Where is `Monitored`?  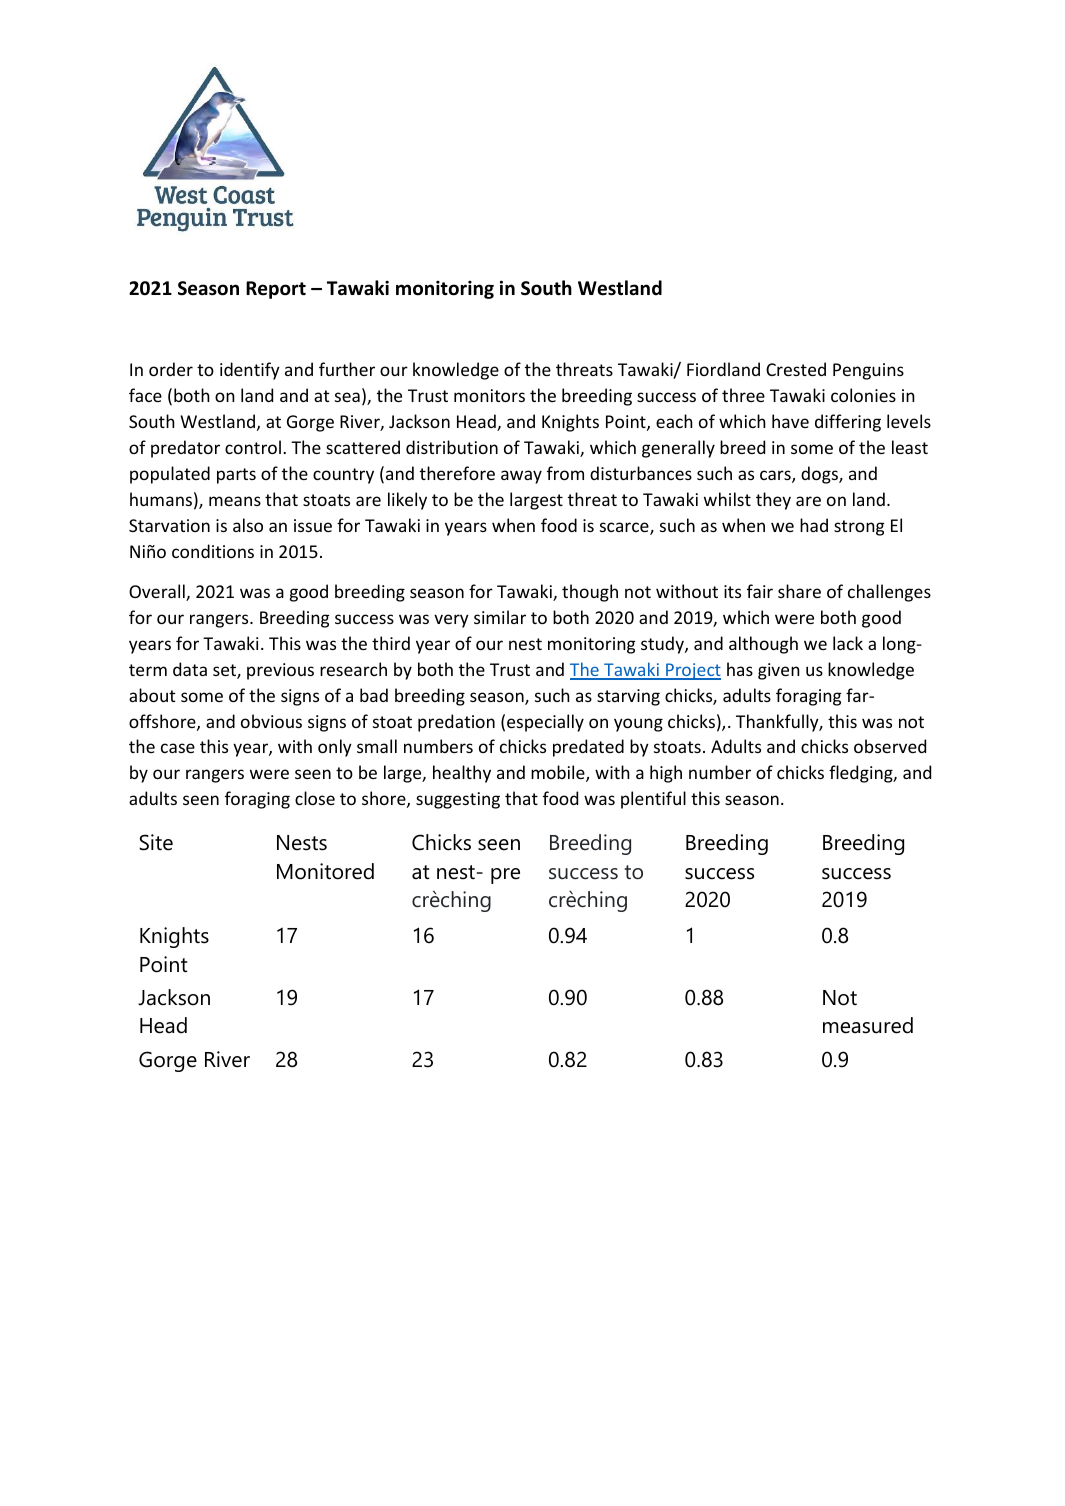 Monitored is located at coordinates (325, 871).
